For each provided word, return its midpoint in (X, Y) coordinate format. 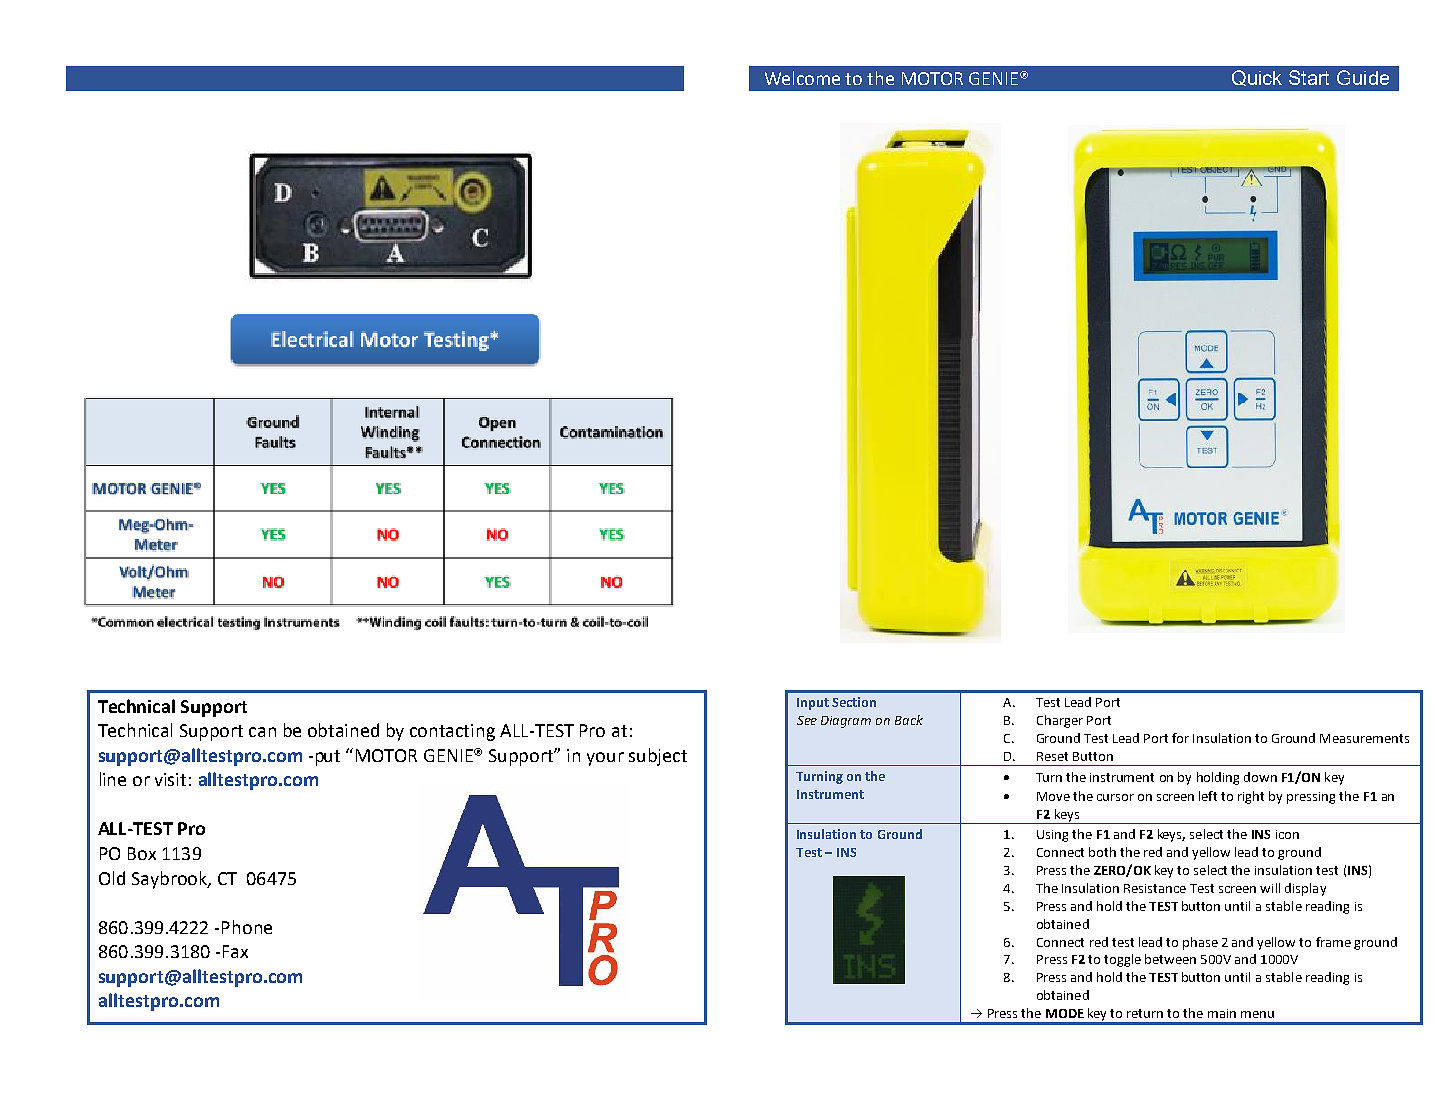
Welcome (802, 78)
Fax (235, 951)
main (1222, 1013)
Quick (1257, 78)
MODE (1065, 1013)
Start (1309, 77)
